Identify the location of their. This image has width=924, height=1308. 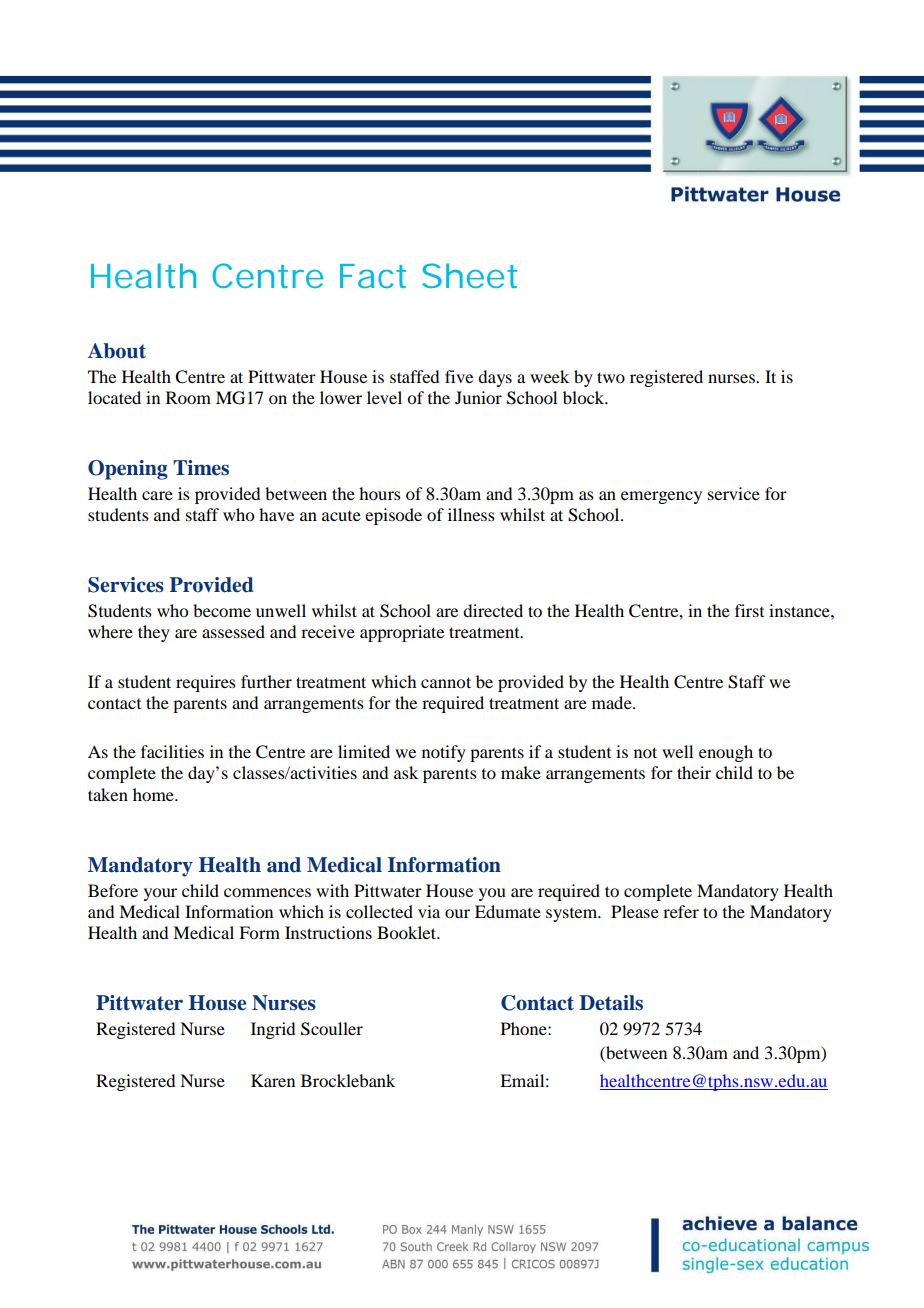
(694, 772).
